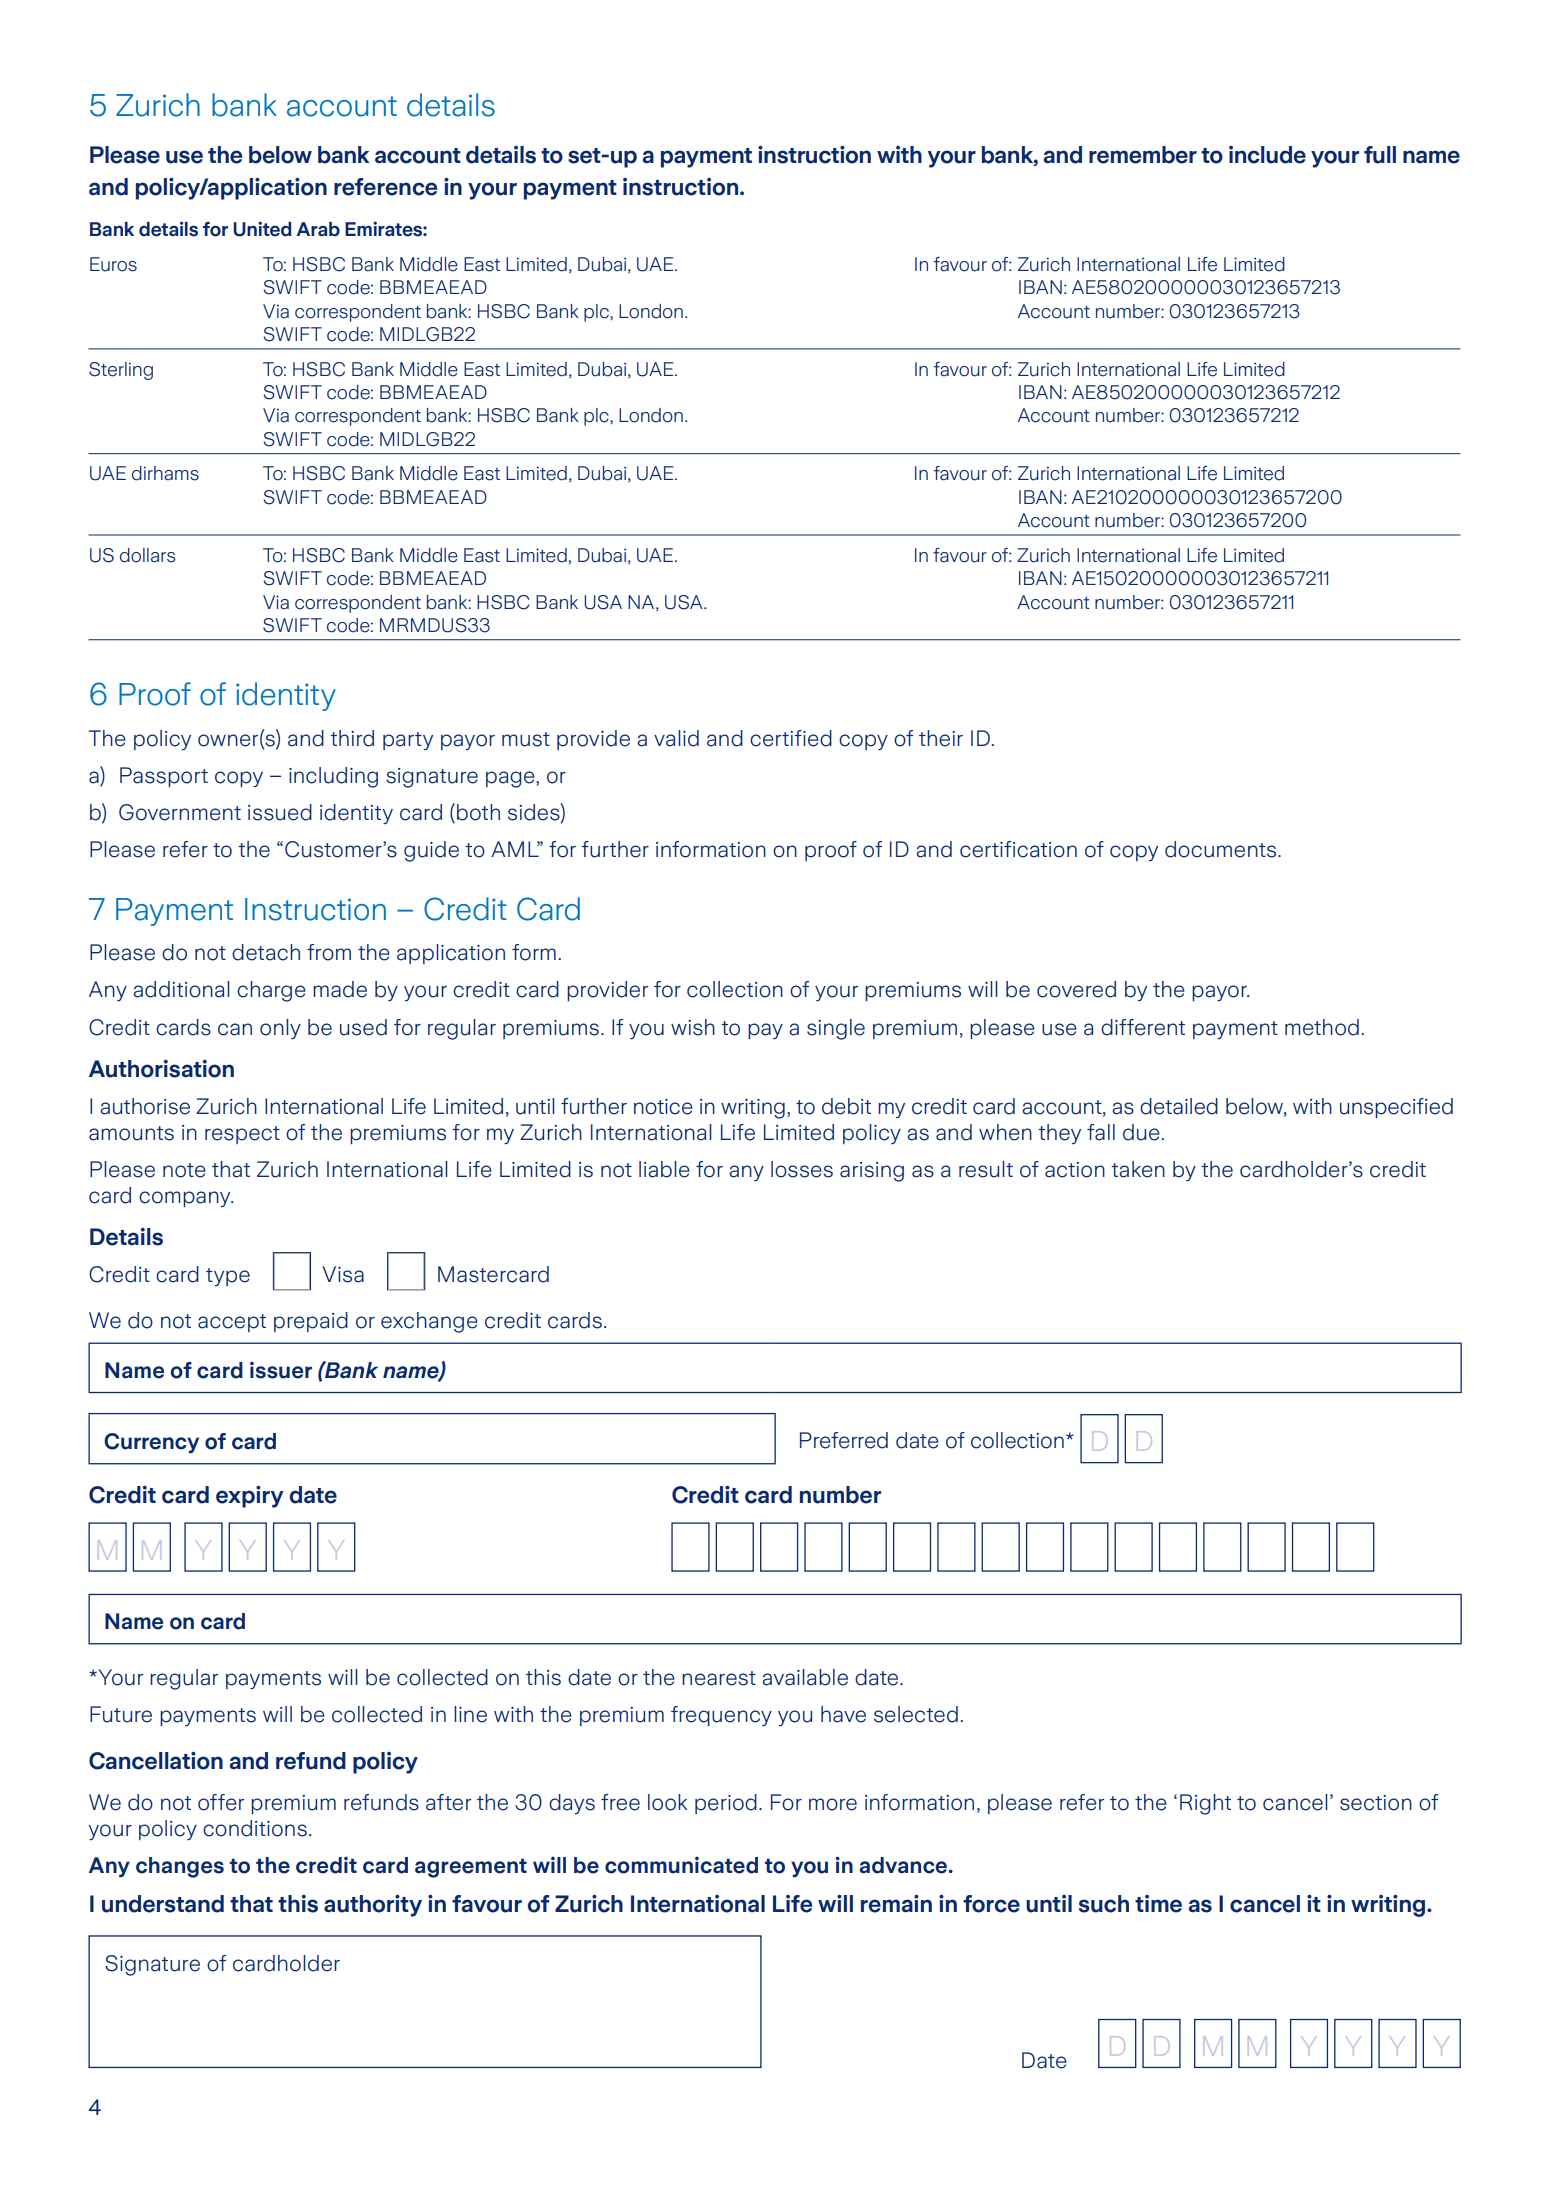 This screenshot has width=1549, height=2191. I want to click on wish, so click(693, 1027).
